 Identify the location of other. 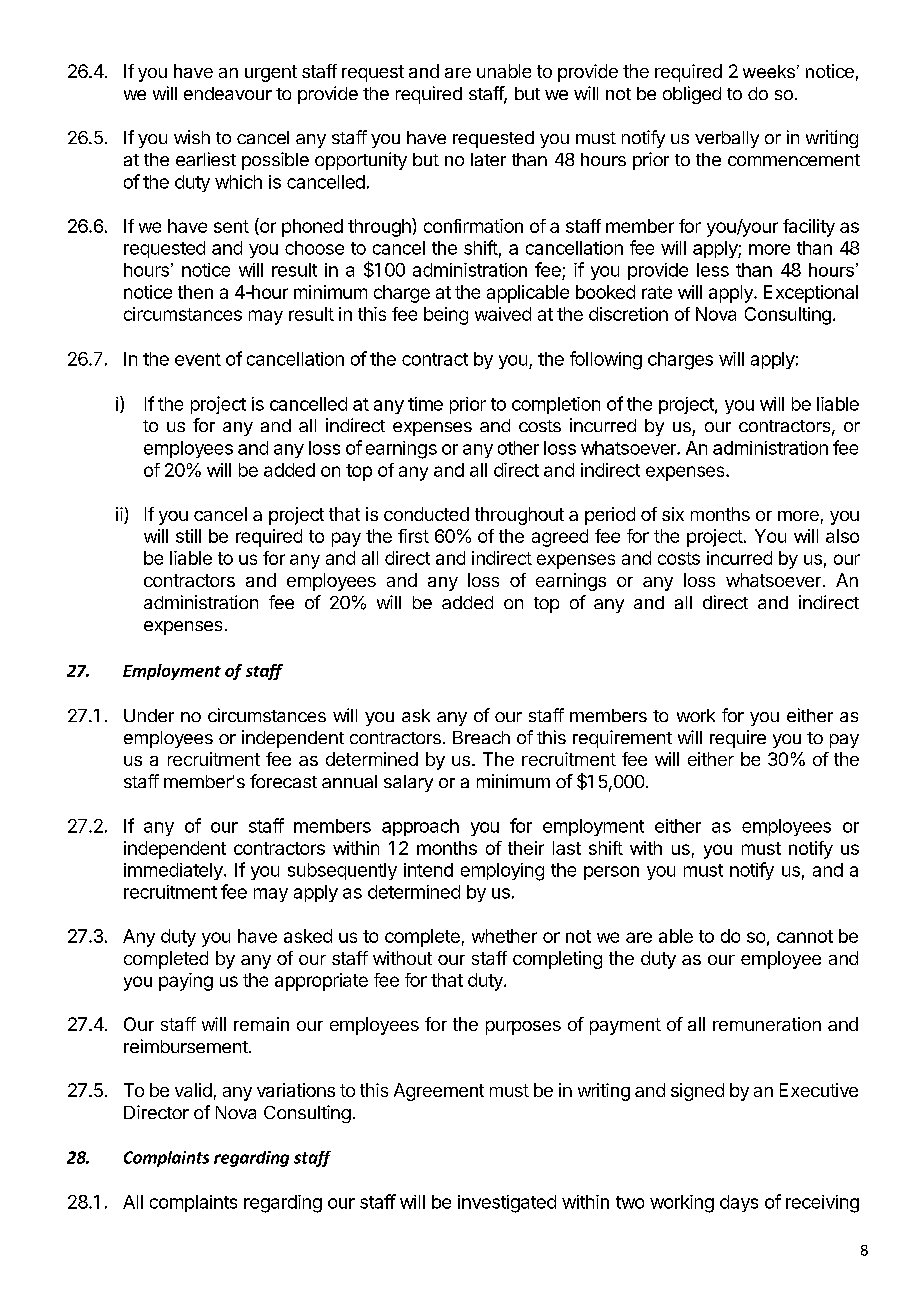
(518, 448).
